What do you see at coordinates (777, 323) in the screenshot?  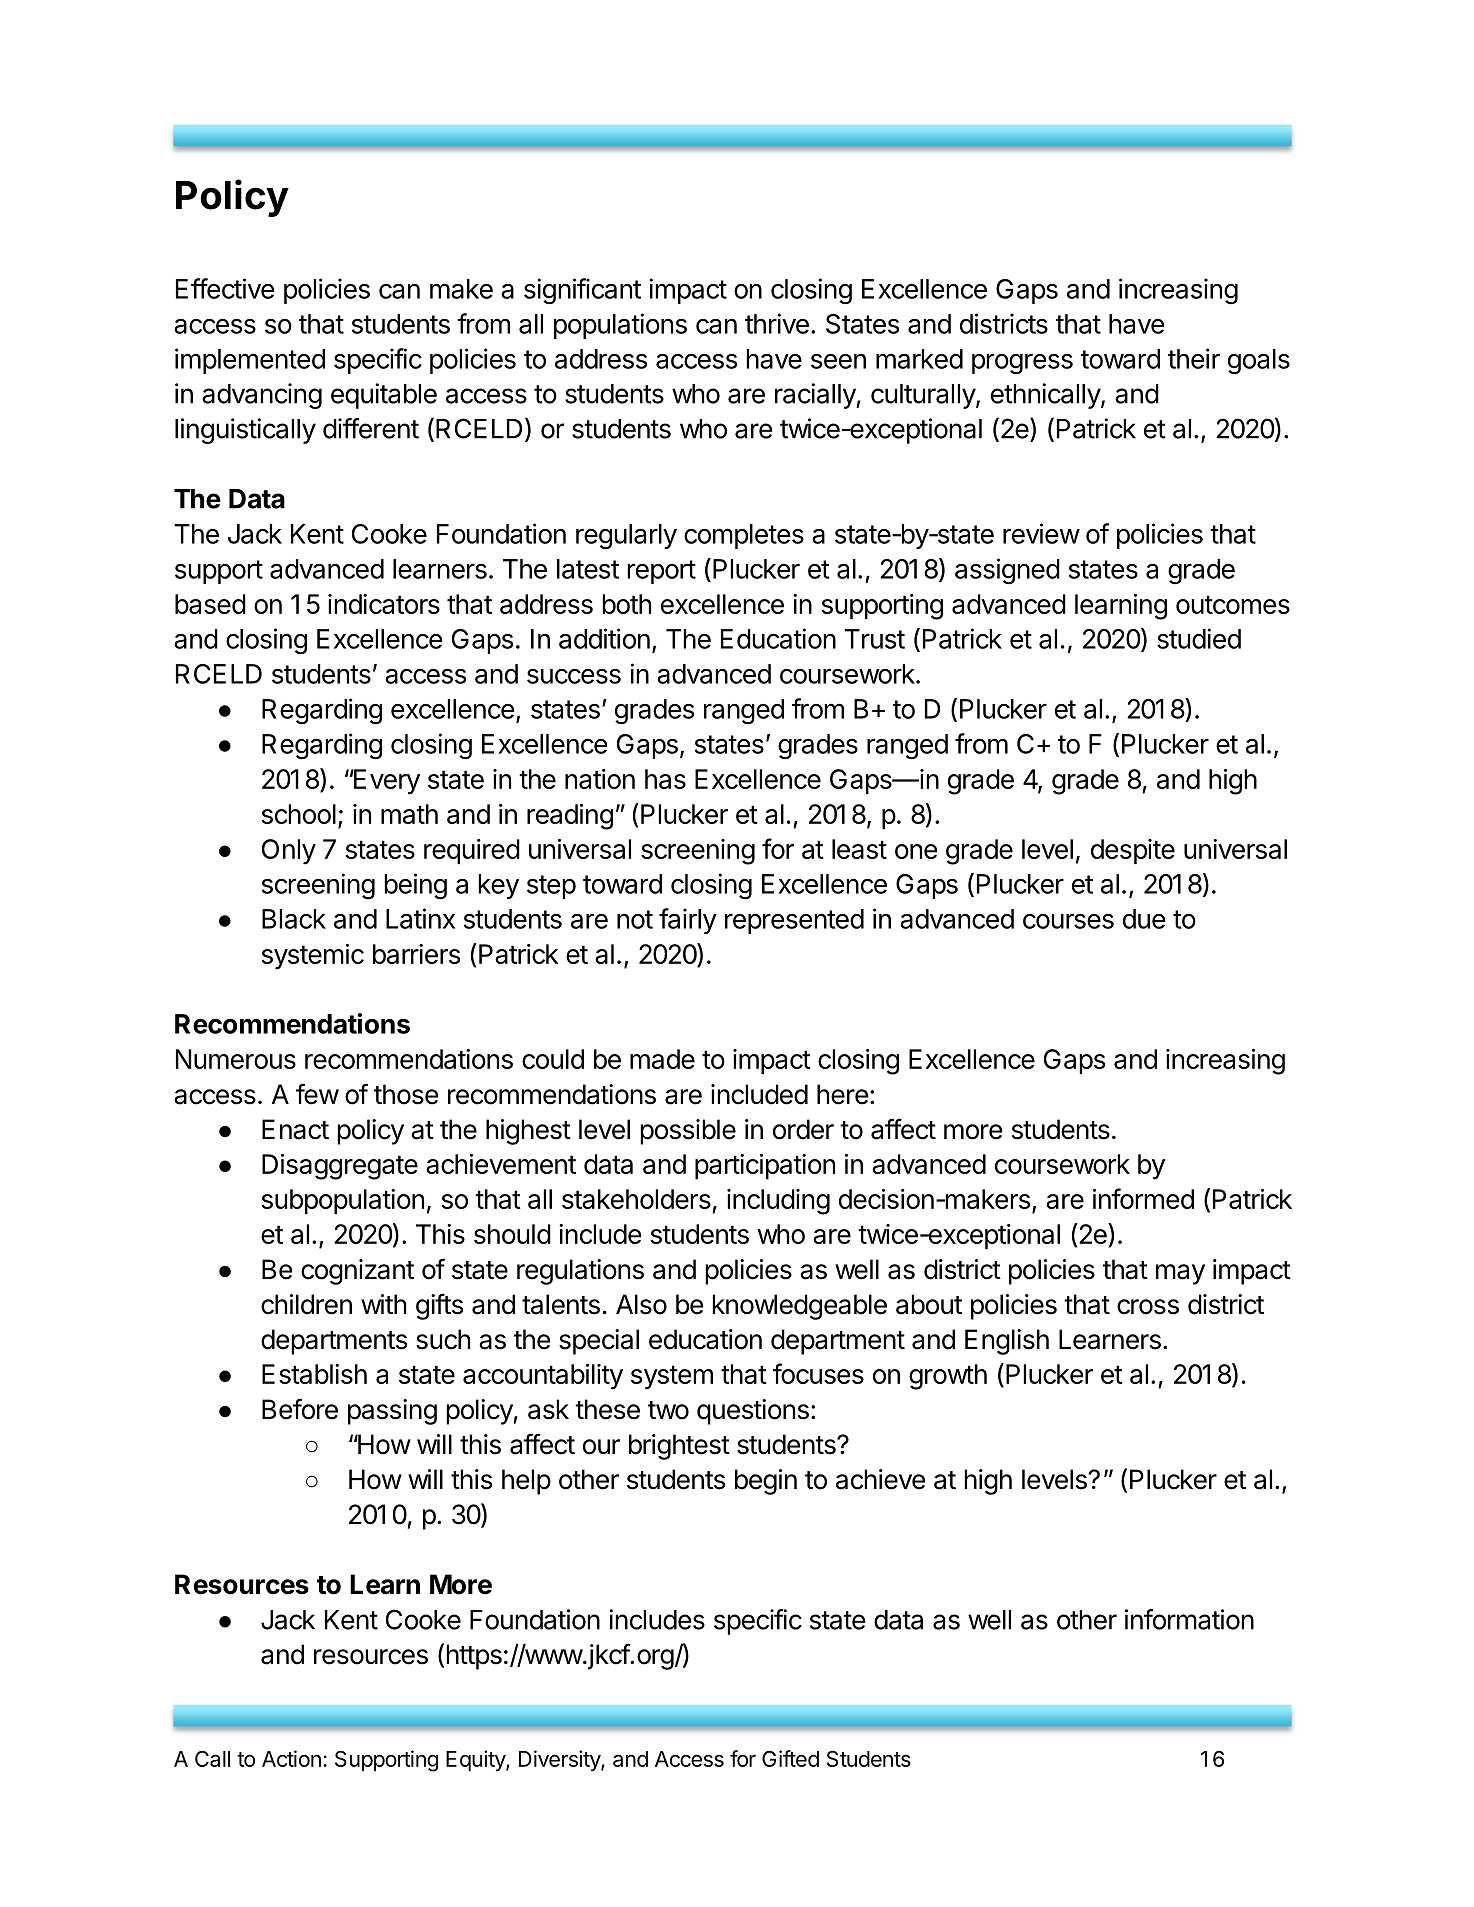 I see `thrive` at bounding box center [777, 323].
